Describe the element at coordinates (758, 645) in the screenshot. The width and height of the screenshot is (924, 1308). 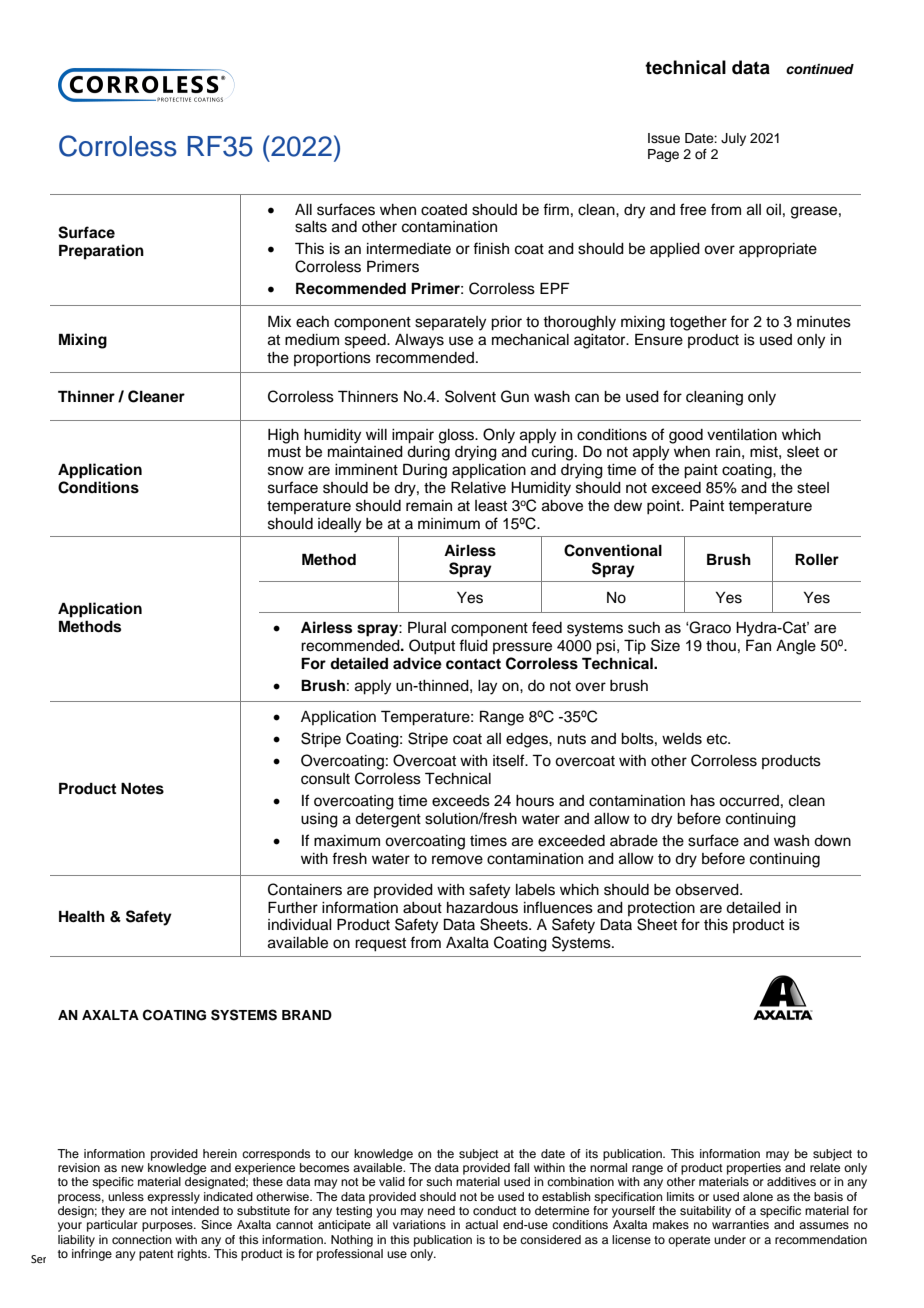
I see `Fan` at that location.
